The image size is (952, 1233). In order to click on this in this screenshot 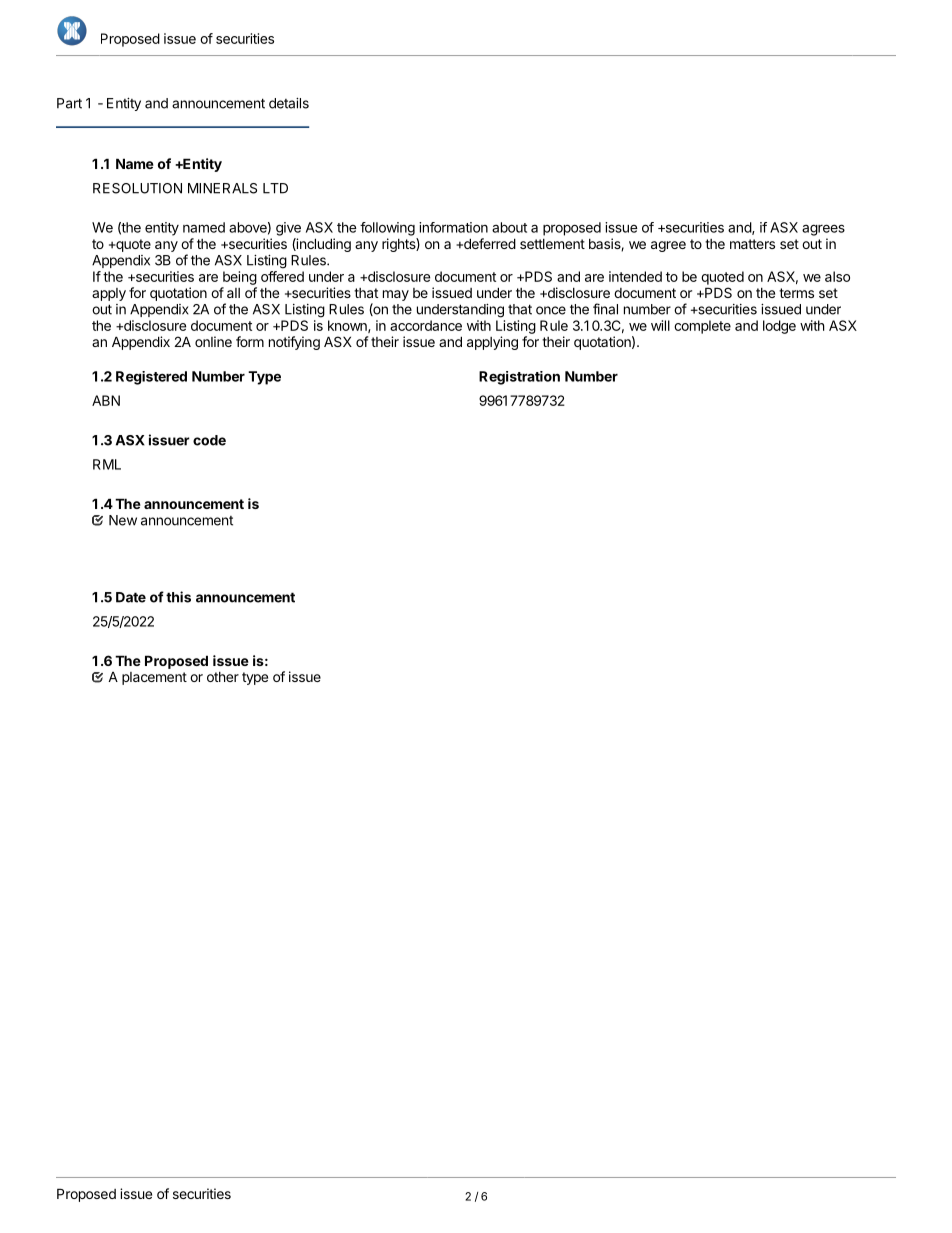, I will do `click(178, 597)`.
